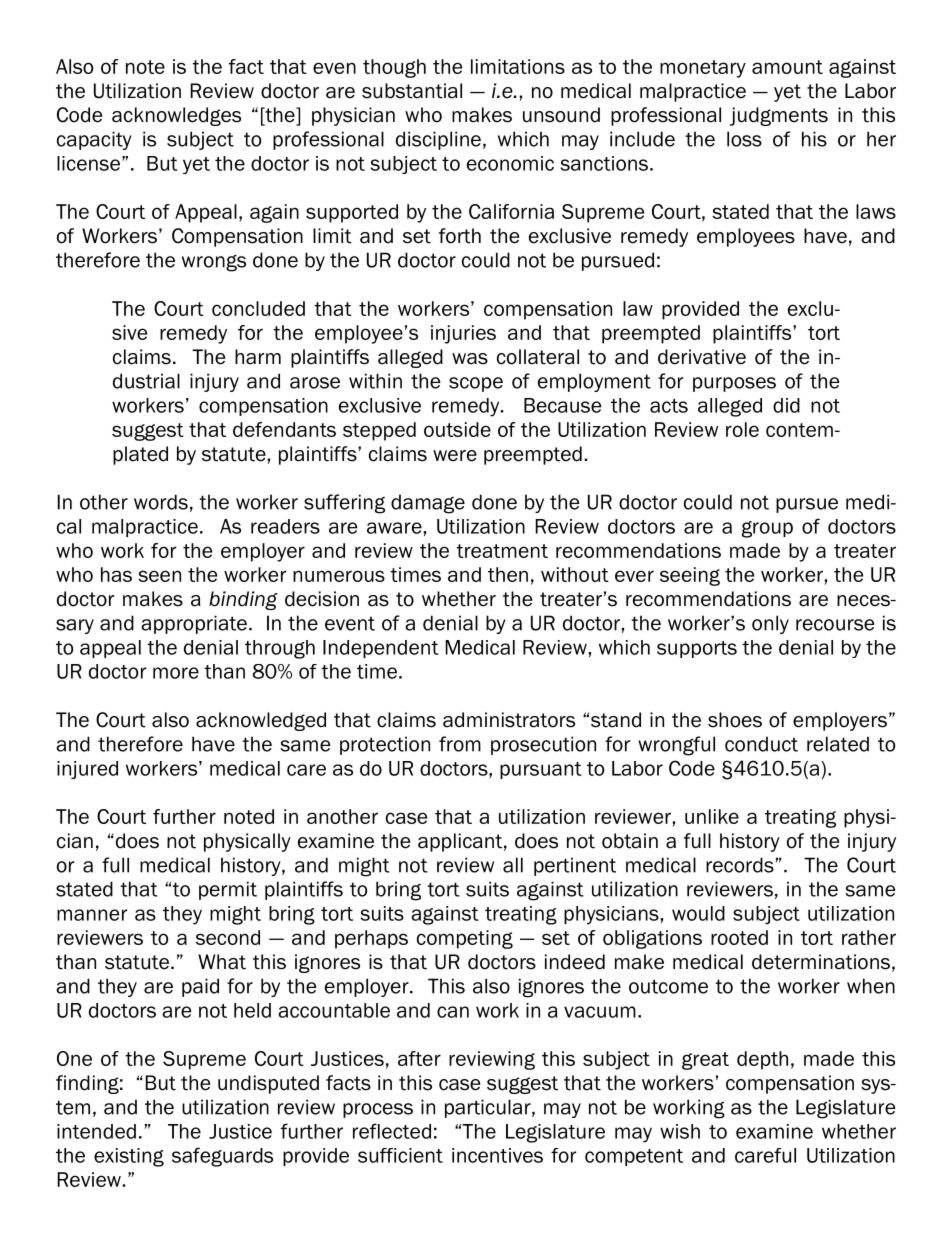 The image size is (952, 1233). I want to click on only, so click(770, 624).
